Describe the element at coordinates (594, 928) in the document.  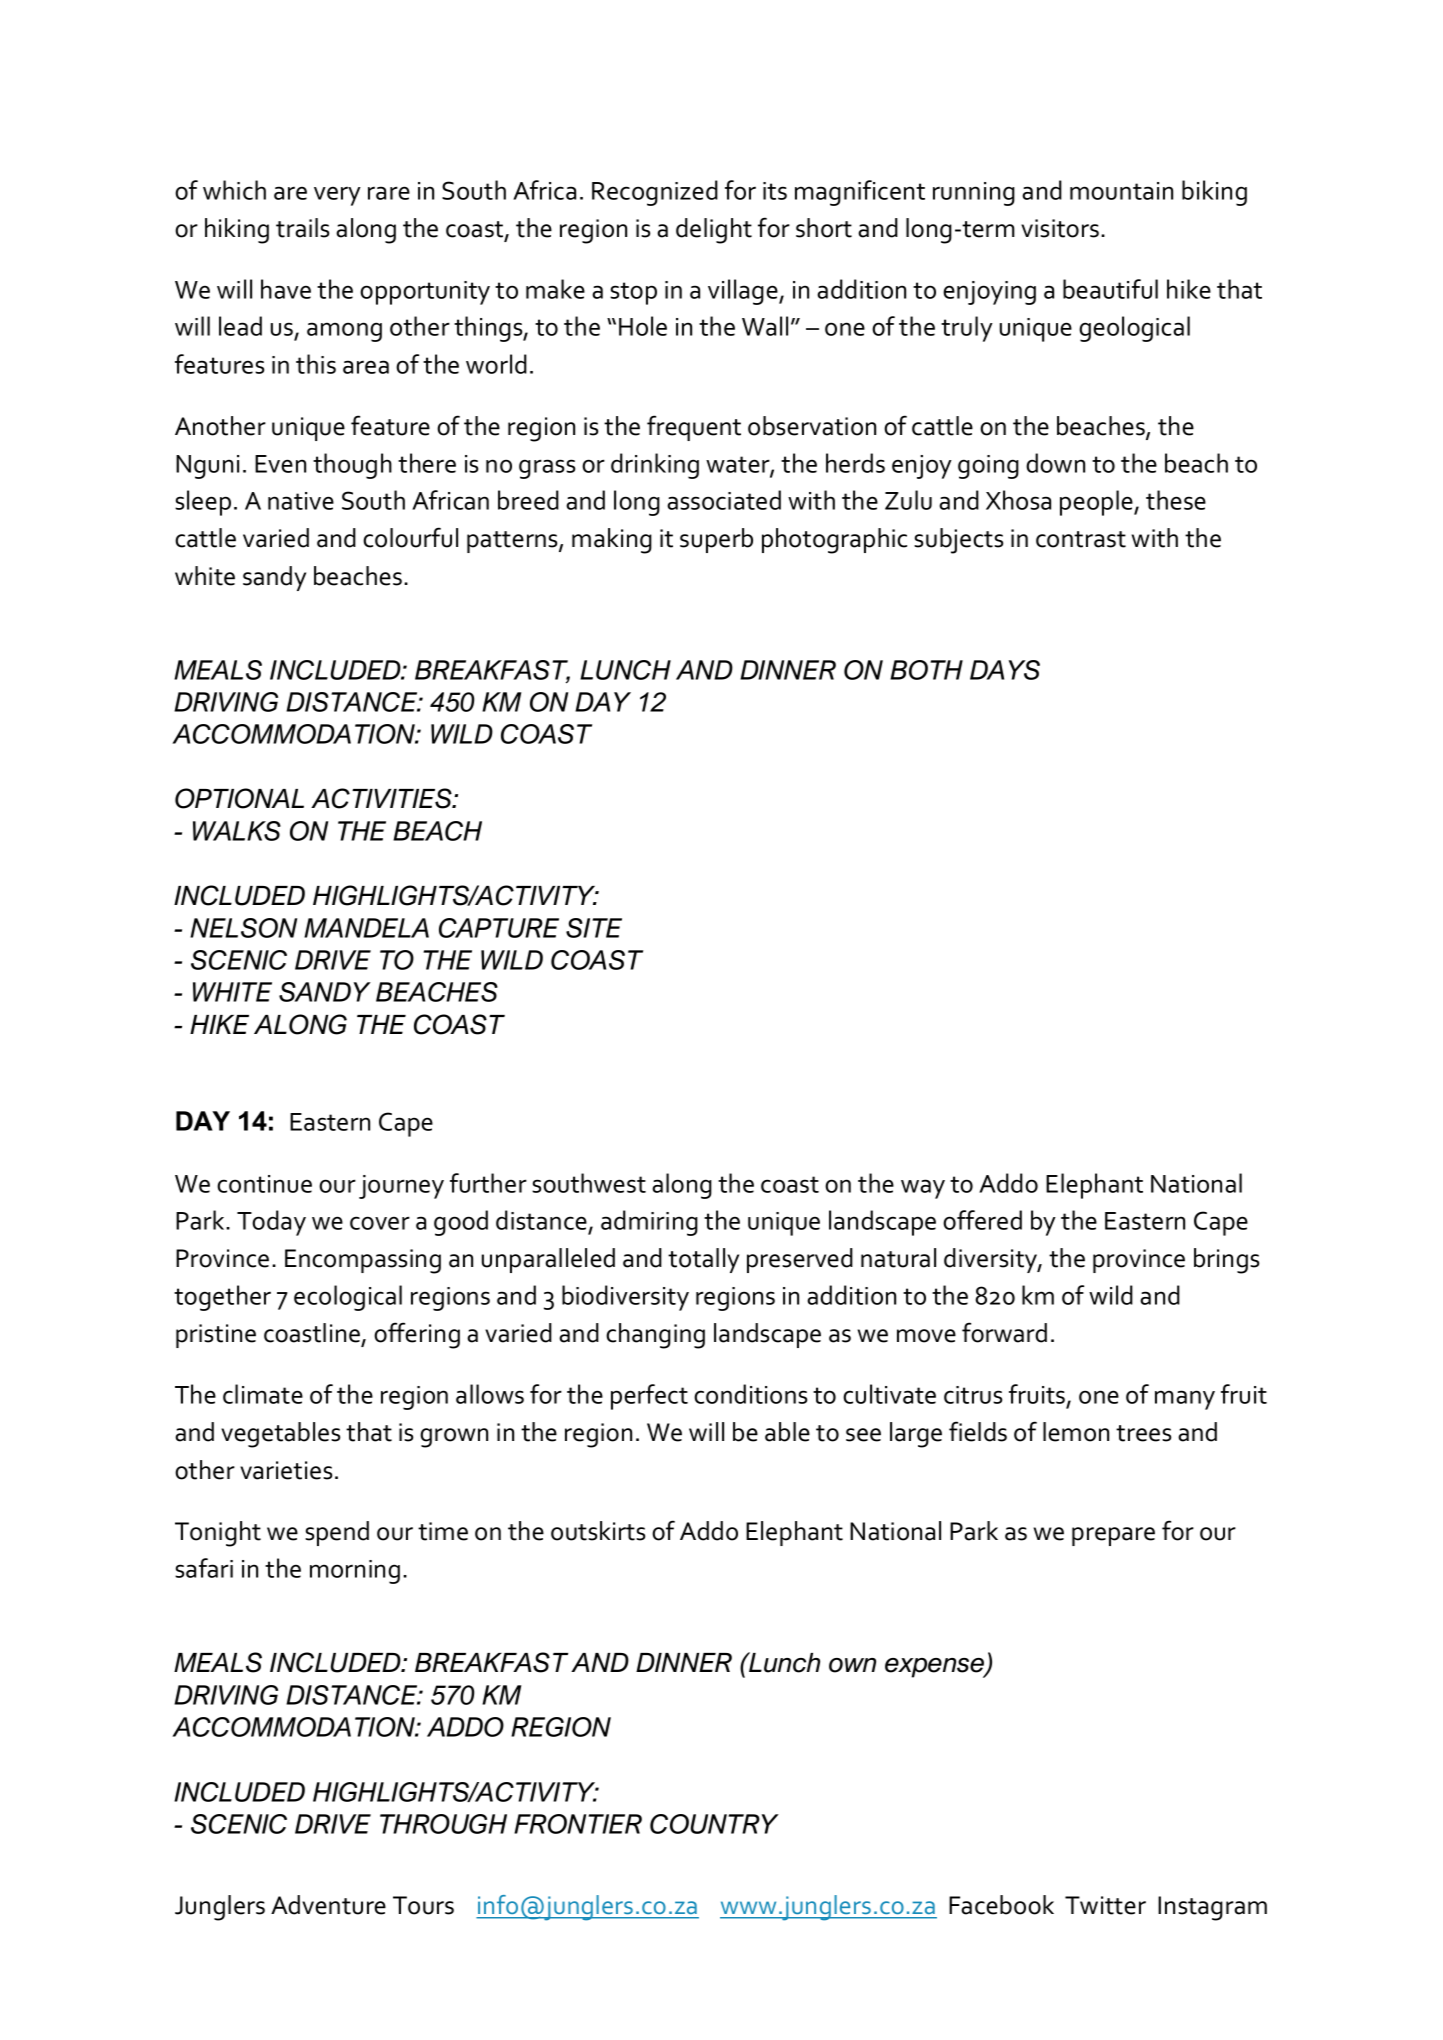
I see `SITE` at that location.
